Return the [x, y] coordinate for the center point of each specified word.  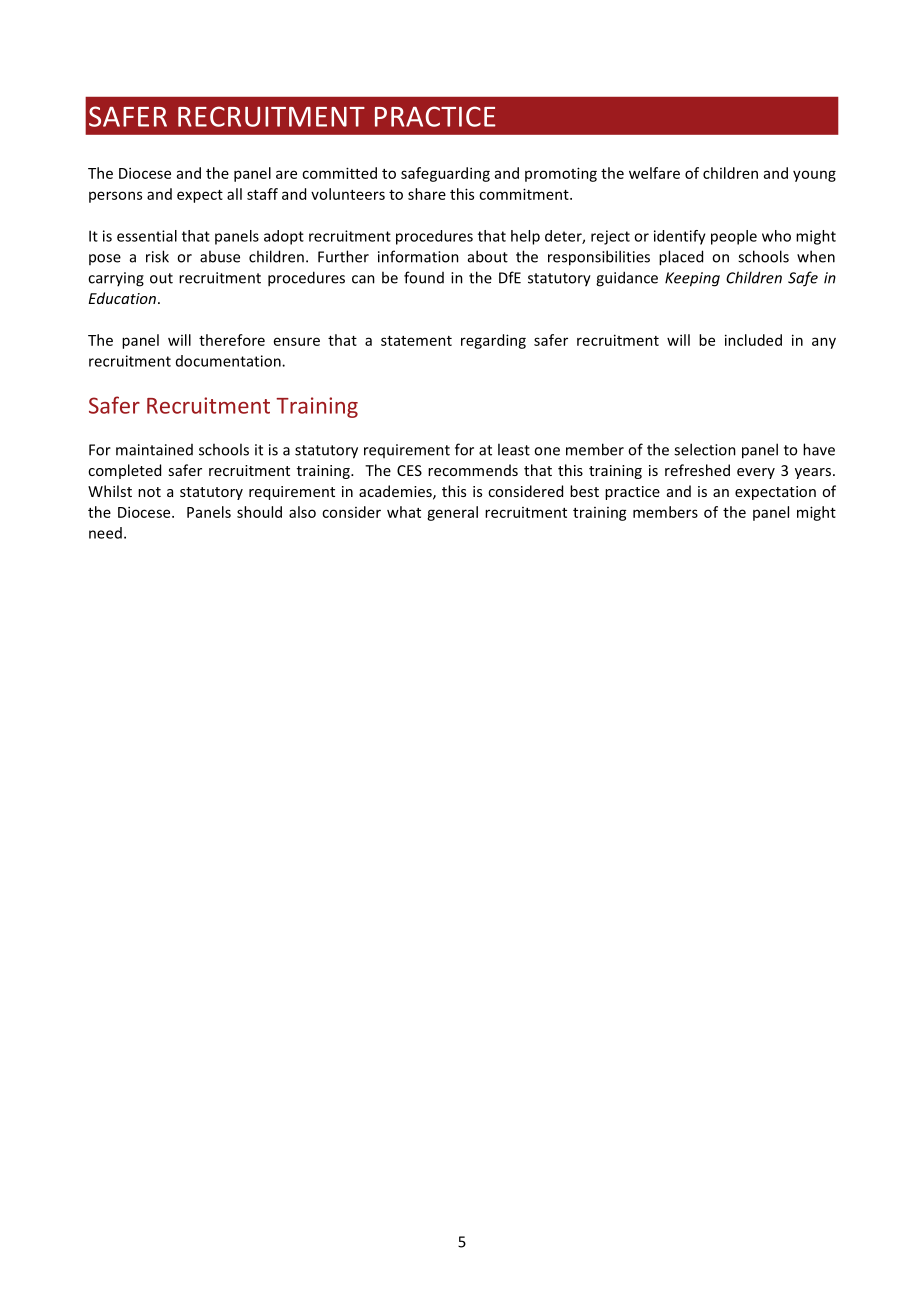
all [234, 194]
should [259, 512]
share [427, 194]
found [424, 277]
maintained [154, 450]
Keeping [692, 279]
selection [705, 449]
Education [122, 298]
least [514, 449]
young [814, 176]
